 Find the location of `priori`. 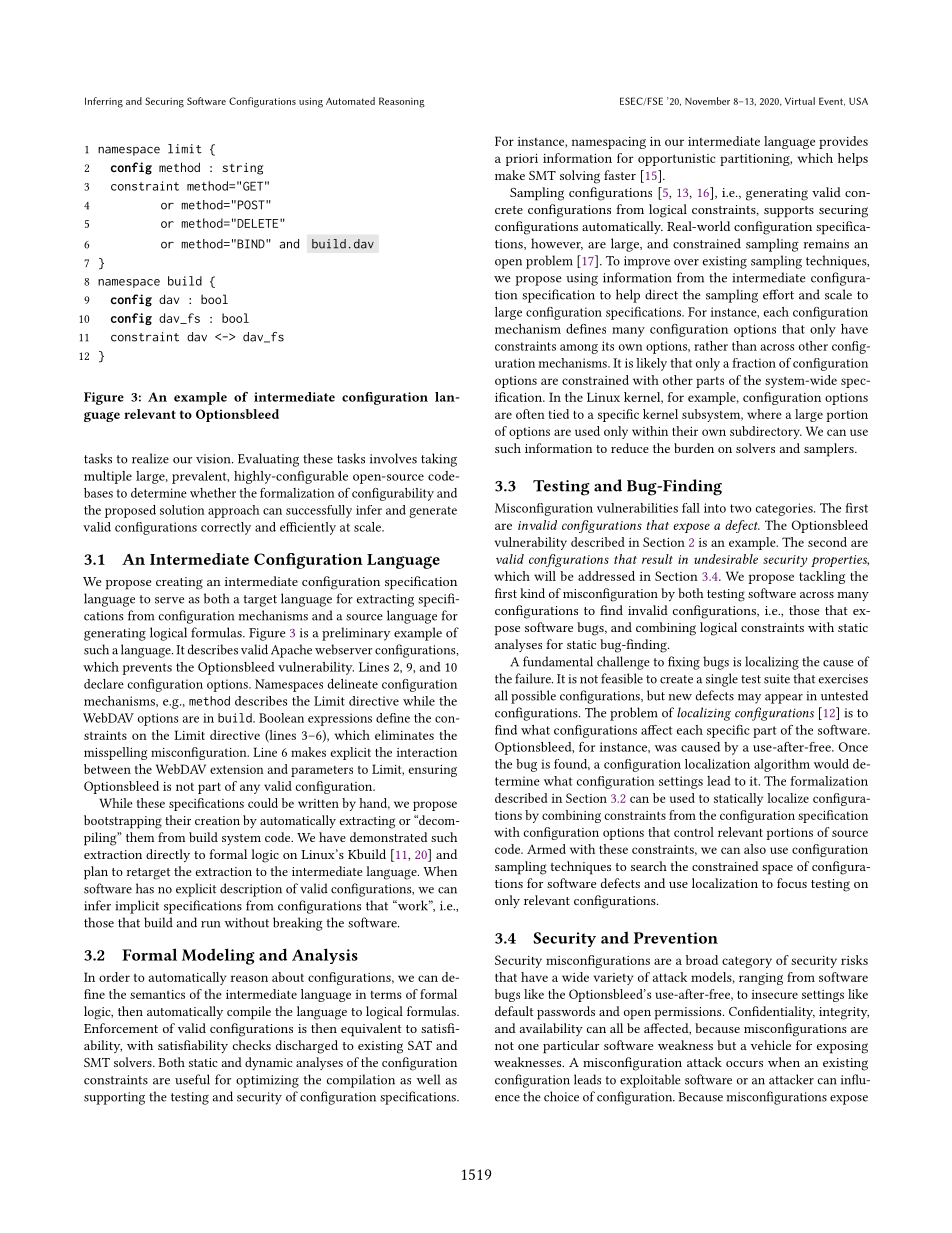

priori is located at coordinates (522, 160).
